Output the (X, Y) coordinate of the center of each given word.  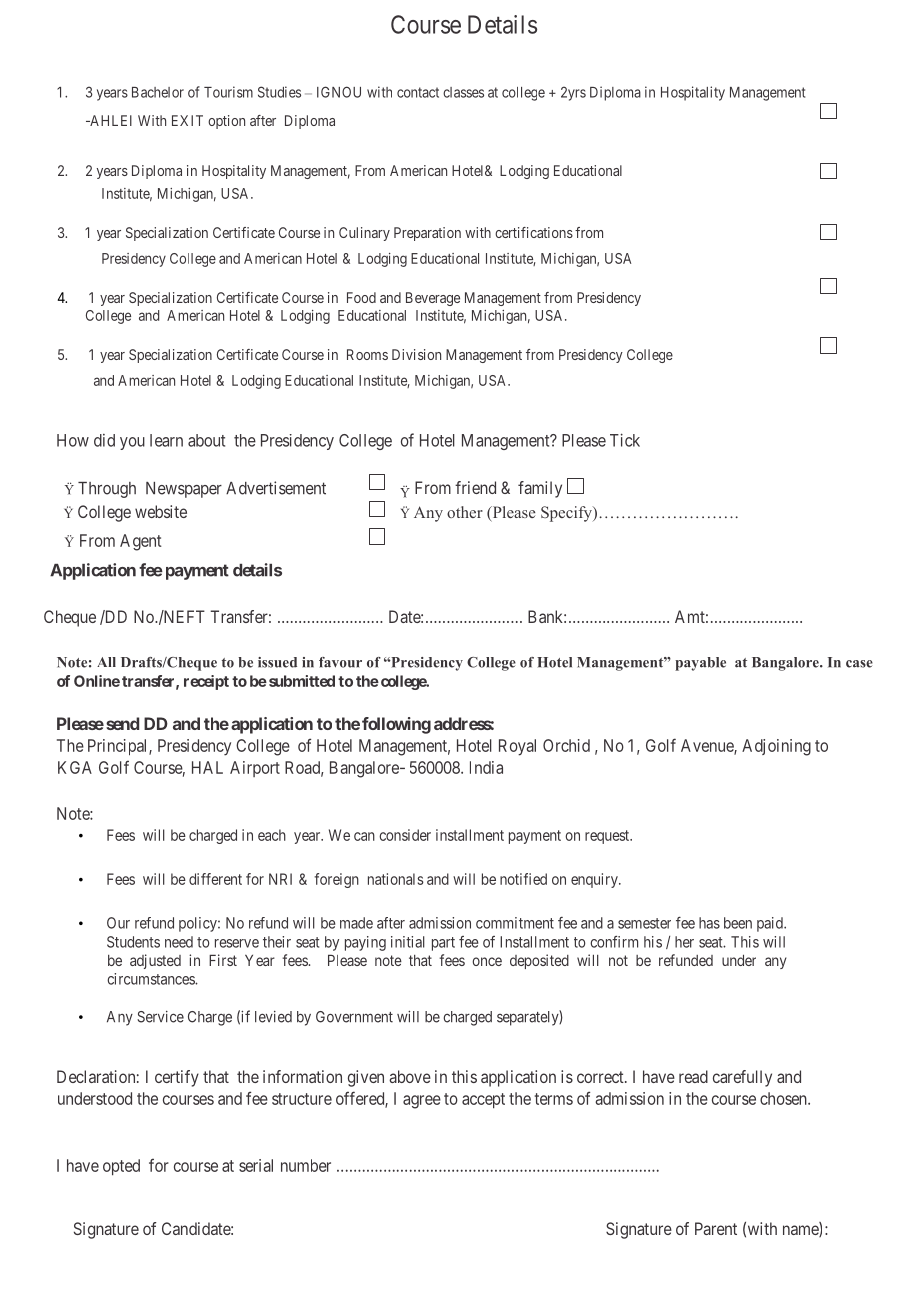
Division (416, 354)
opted (121, 1167)
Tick (625, 440)
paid (771, 924)
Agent (141, 542)
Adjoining (776, 747)
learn (166, 440)
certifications (534, 232)
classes (463, 92)
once (487, 961)
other (465, 512)
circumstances (151, 979)
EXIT (187, 120)
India (486, 767)
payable (700, 664)
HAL (207, 767)
